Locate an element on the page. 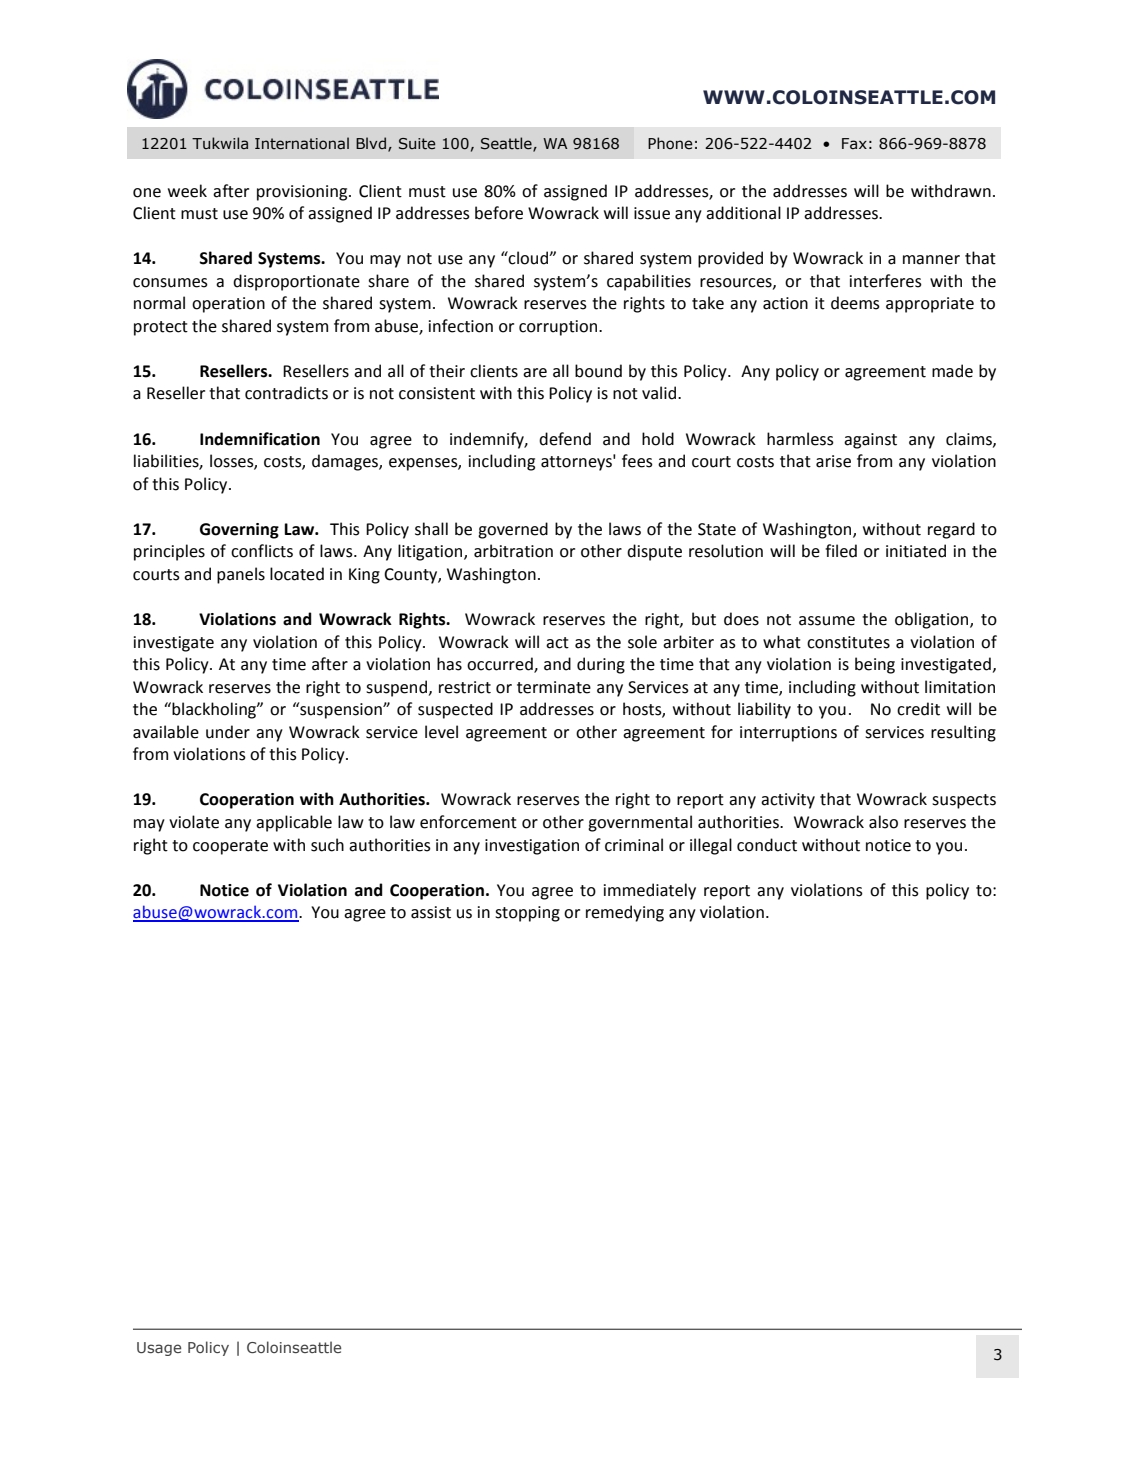  Fax is located at coordinates (854, 143).
